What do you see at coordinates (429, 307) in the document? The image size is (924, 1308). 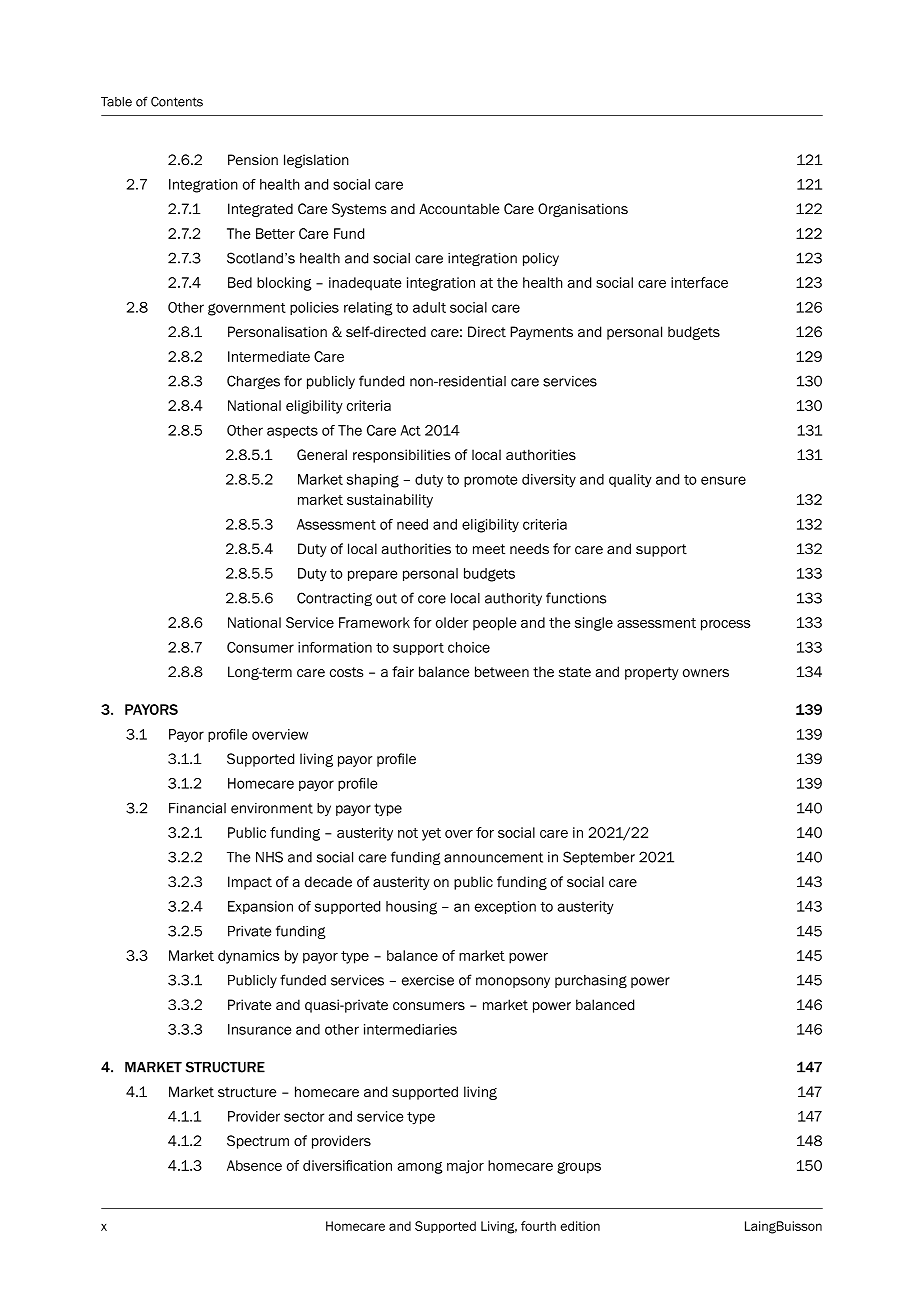 I see `adult` at bounding box center [429, 307].
